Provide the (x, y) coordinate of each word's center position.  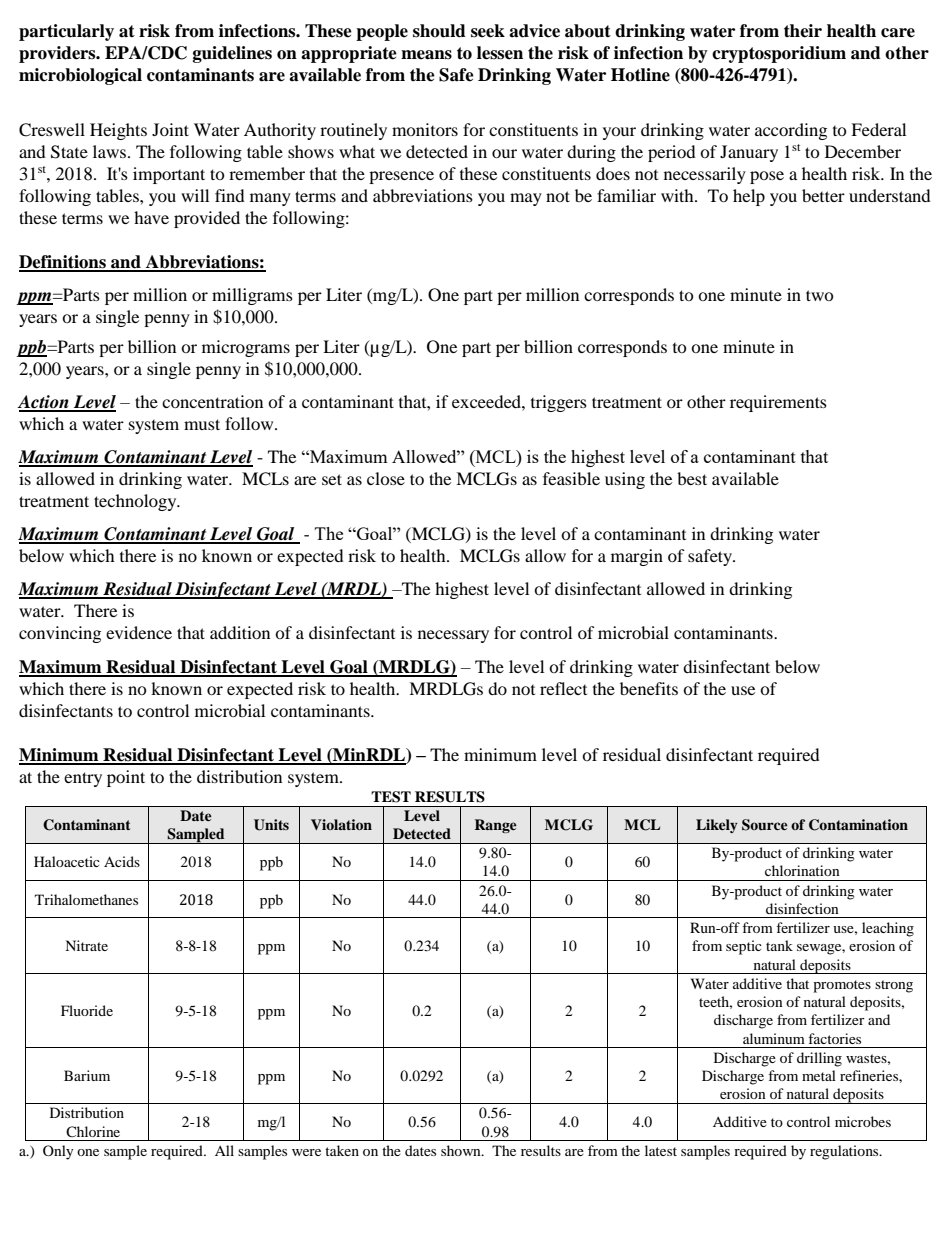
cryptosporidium (779, 54)
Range (496, 826)
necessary (453, 636)
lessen (500, 53)
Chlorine (93, 1131)
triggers (559, 403)
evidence (139, 632)
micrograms (246, 348)
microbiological (80, 76)
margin (637, 557)
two (820, 295)
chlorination (802, 870)
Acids (122, 861)
